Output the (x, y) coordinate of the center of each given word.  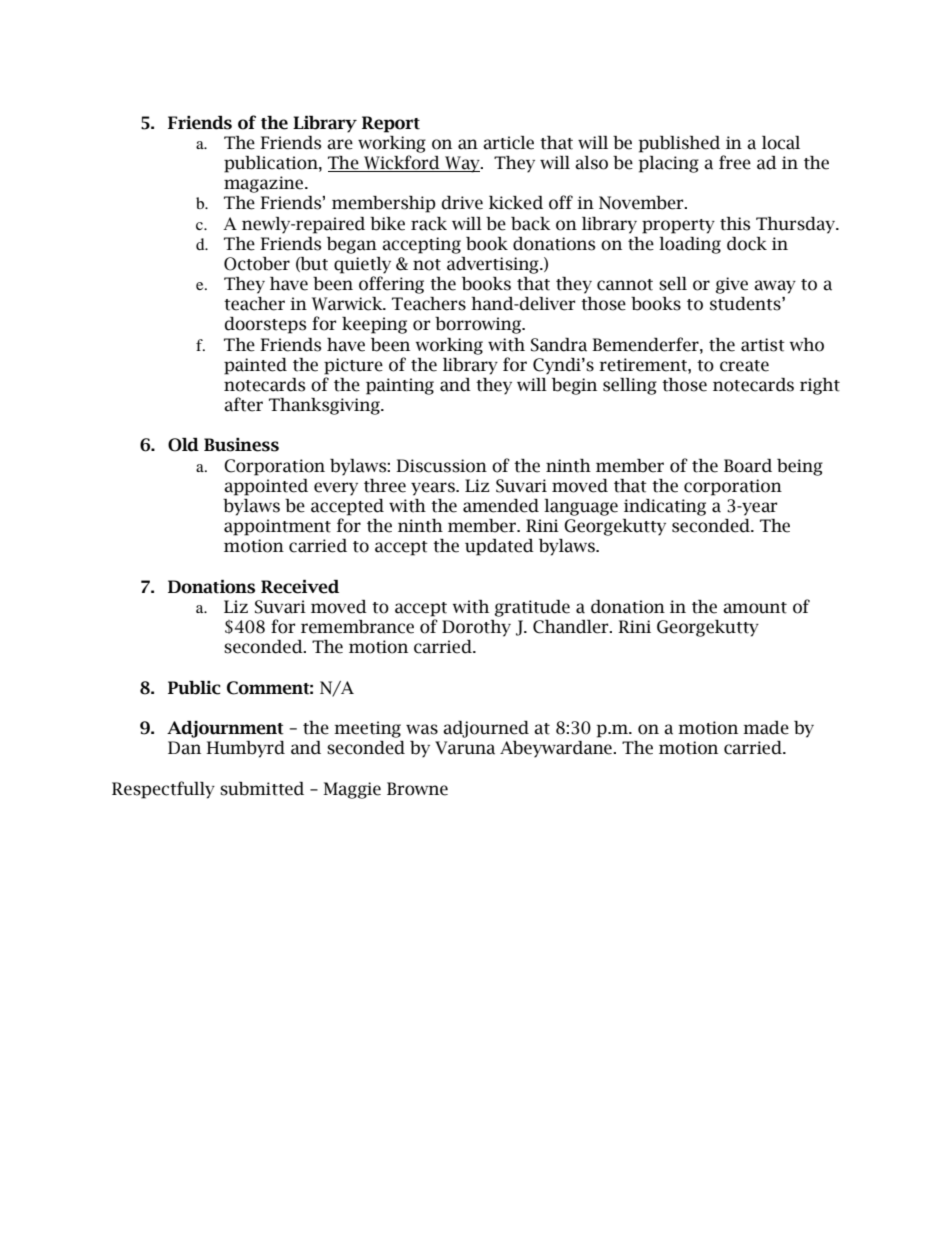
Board (748, 466)
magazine (265, 184)
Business (241, 445)
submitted (262, 789)
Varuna (465, 748)
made (766, 728)
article (508, 143)
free (735, 162)
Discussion (441, 466)
